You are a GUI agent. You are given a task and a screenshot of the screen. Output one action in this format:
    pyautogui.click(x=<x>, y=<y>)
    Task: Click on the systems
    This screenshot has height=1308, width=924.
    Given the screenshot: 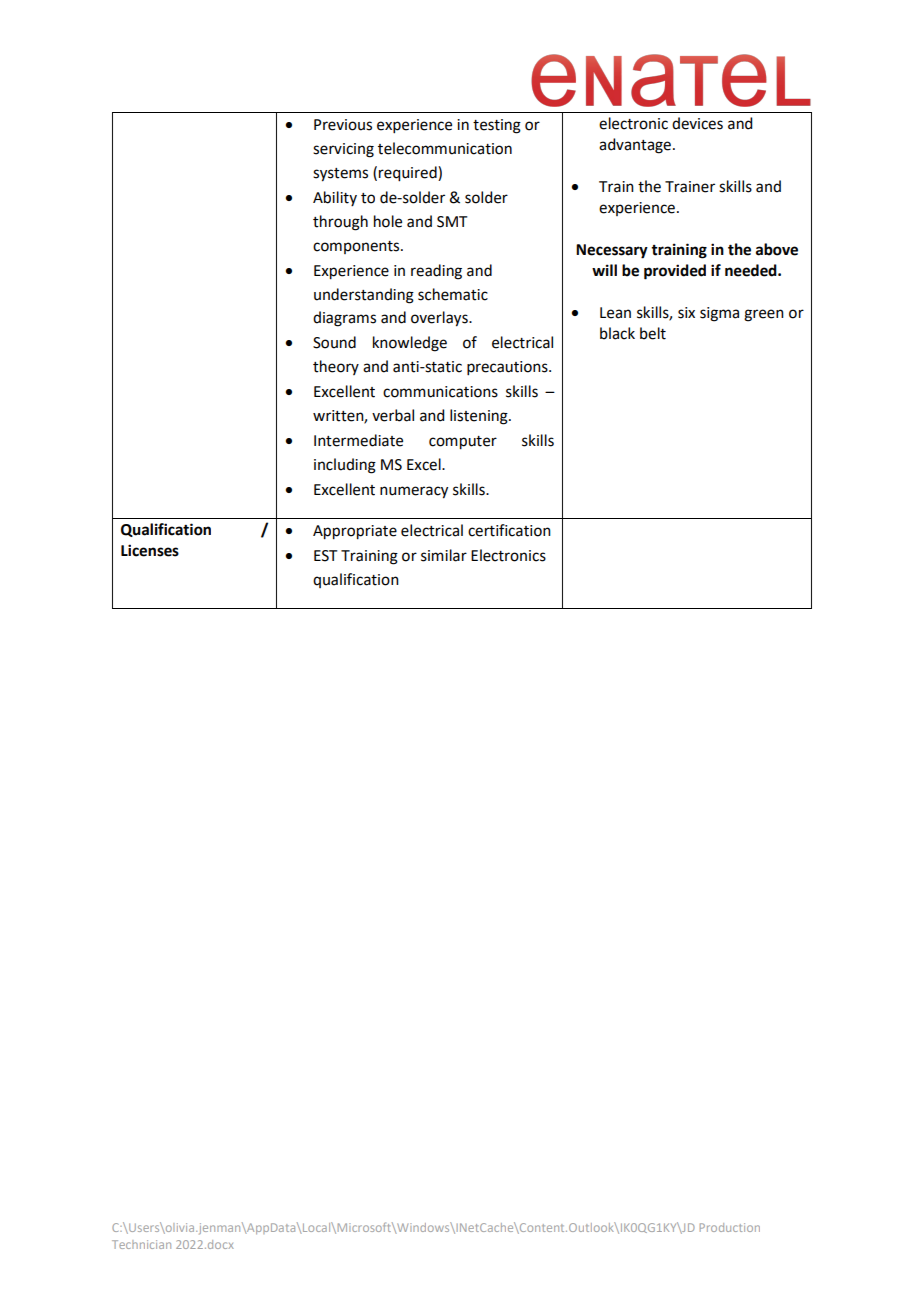 What is the action you would take?
    pyautogui.click(x=340, y=175)
